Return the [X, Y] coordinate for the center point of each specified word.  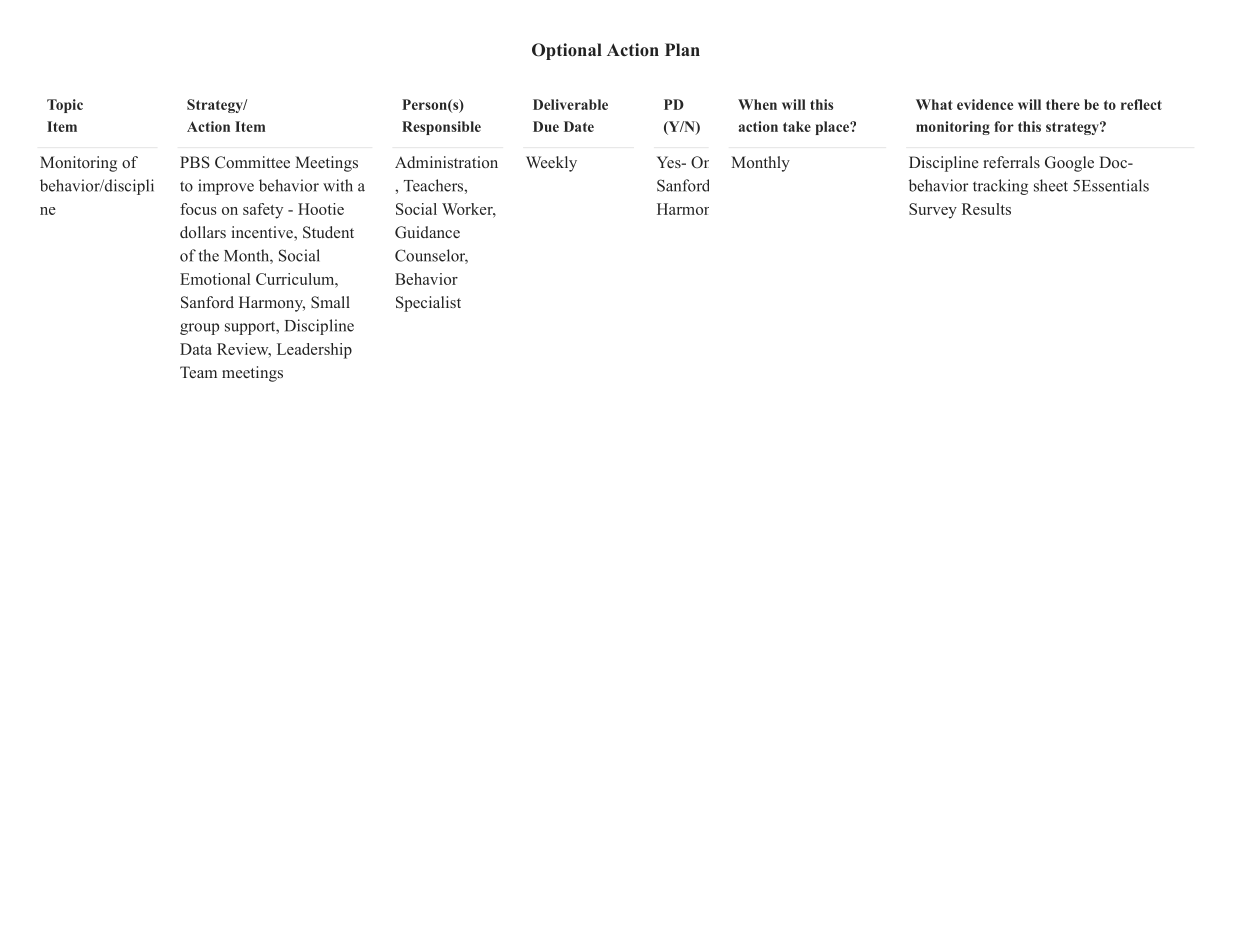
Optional [567, 51]
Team [198, 372]
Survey [933, 211]
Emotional [215, 279]
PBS [195, 162]
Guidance [427, 232]
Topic [65, 106]
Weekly [551, 164]
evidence [985, 104]
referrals [1011, 162]
